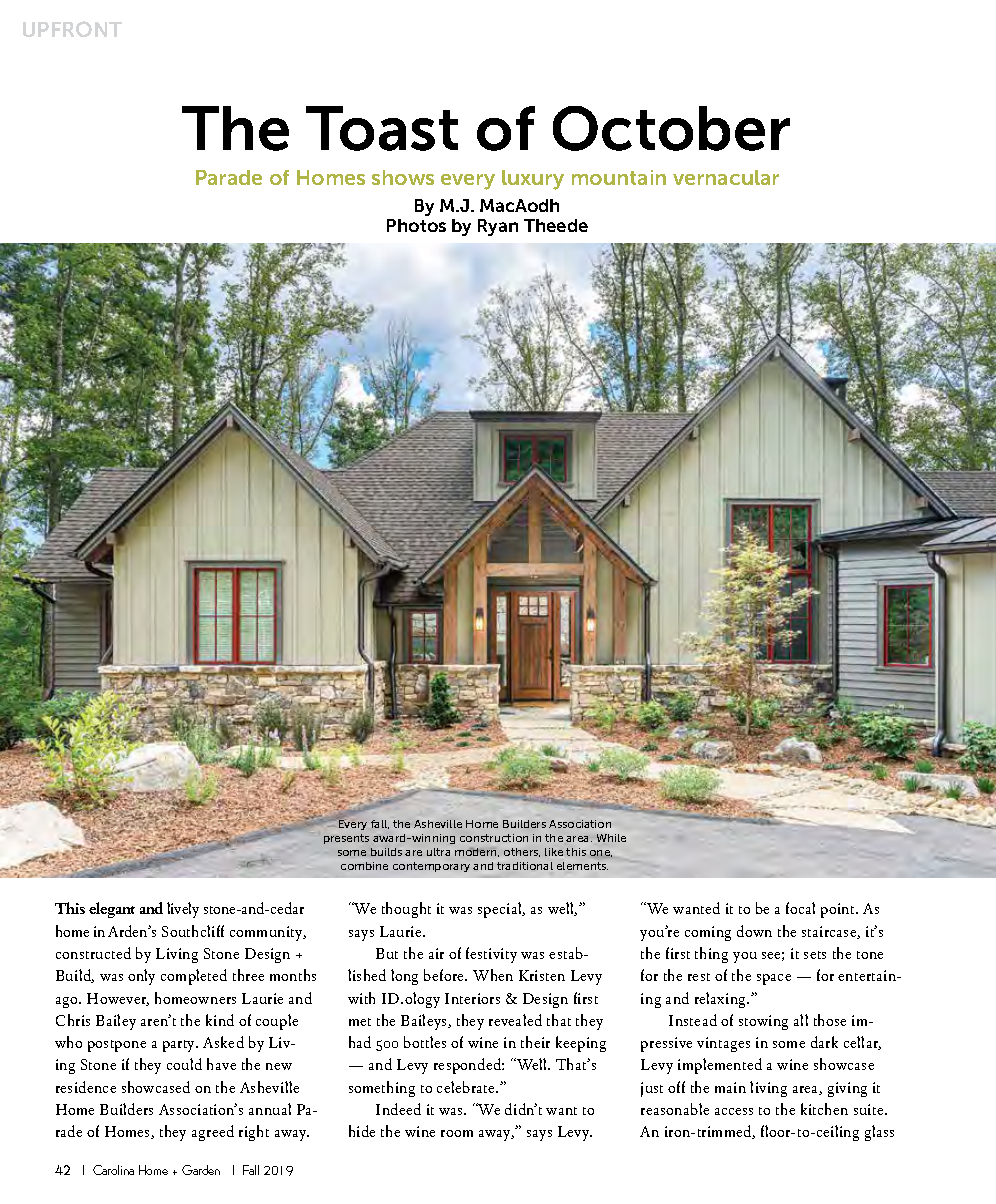  I want to click on agreed, so click(213, 1133).
